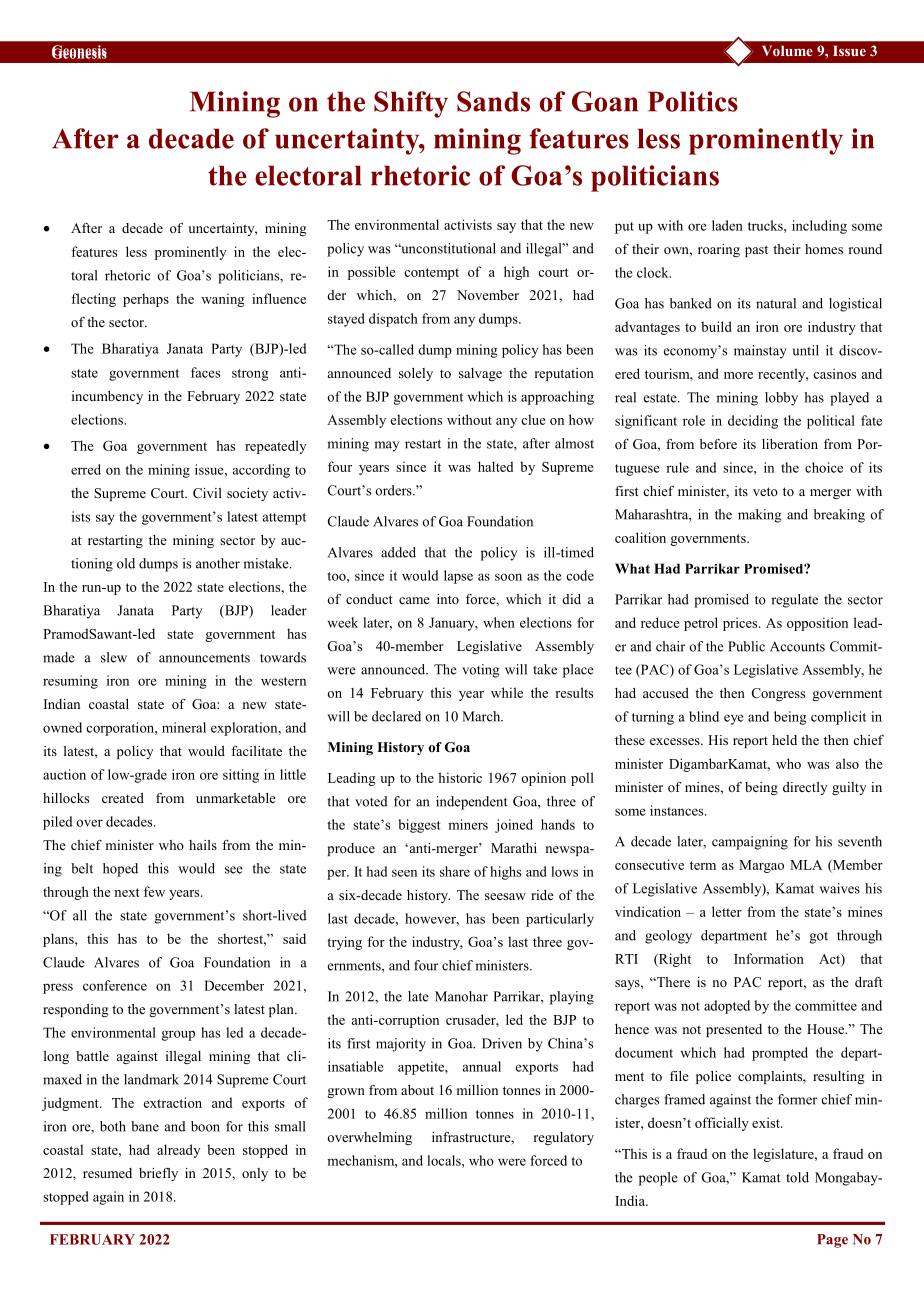 Image resolution: width=924 pixels, height=1308 pixels. I want to click on campaigning, so click(750, 843).
